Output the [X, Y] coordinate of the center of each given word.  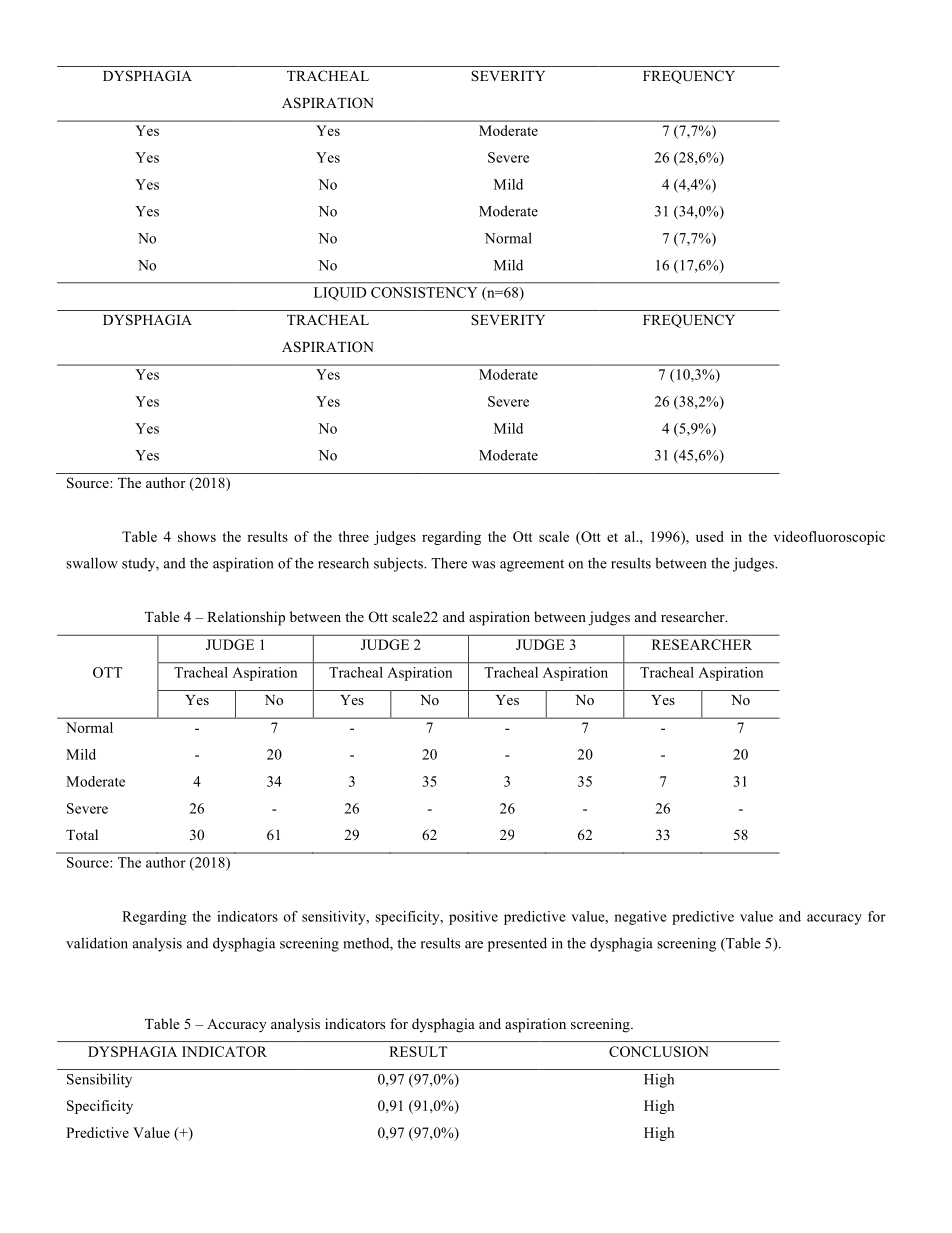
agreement [532, 565]
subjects [399, 564]
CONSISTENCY [424, 292]
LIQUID [340, 294]
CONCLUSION [659, 1051]
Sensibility [99, 1080]
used [710, 536]
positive [473, 918]
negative [640, 918]
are [474, 945]
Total [82, 834]
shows [197, 536]
